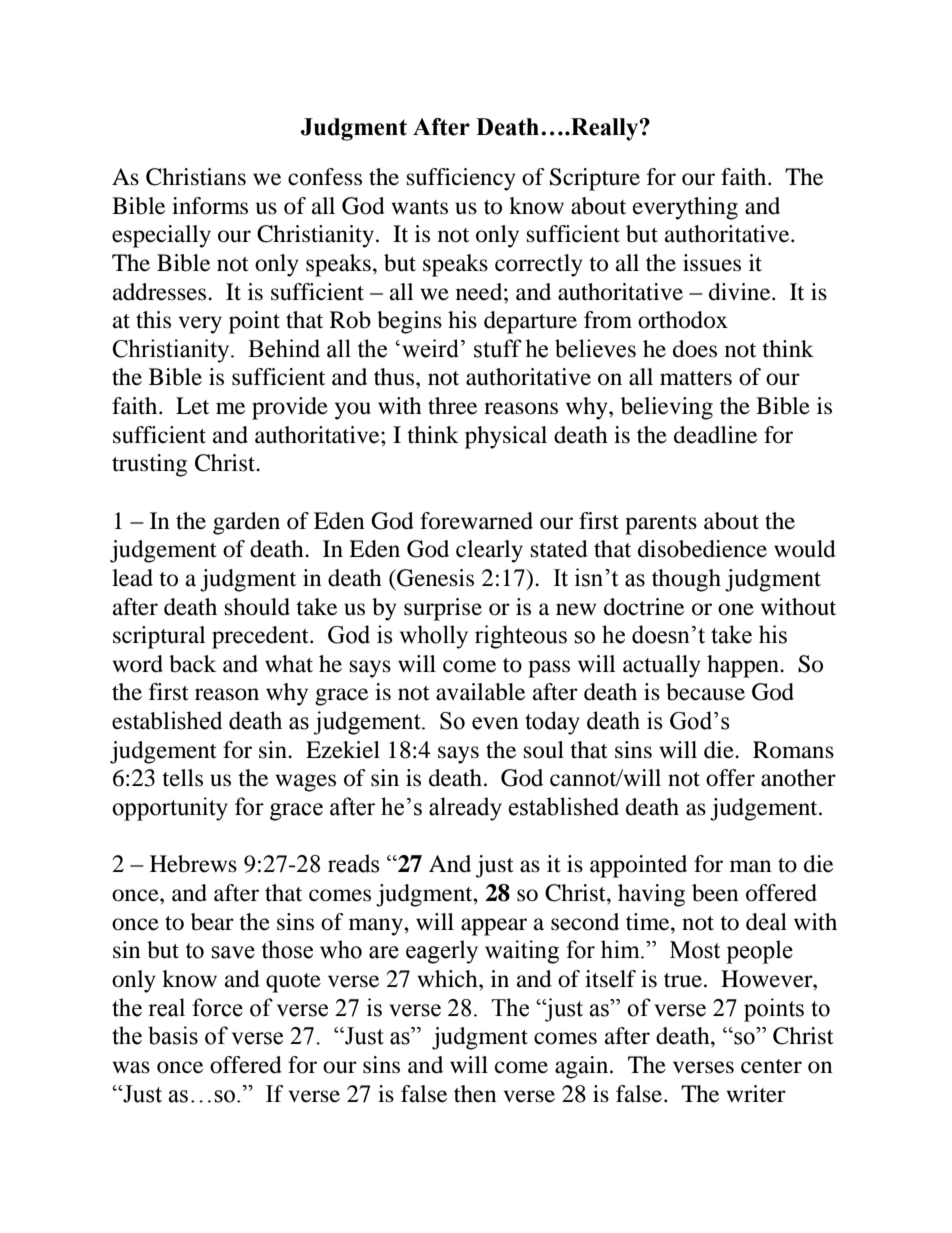 Image resolution: width=952 pixels, height=1233 pixels. I want to click on then, so click(475, 1094).
